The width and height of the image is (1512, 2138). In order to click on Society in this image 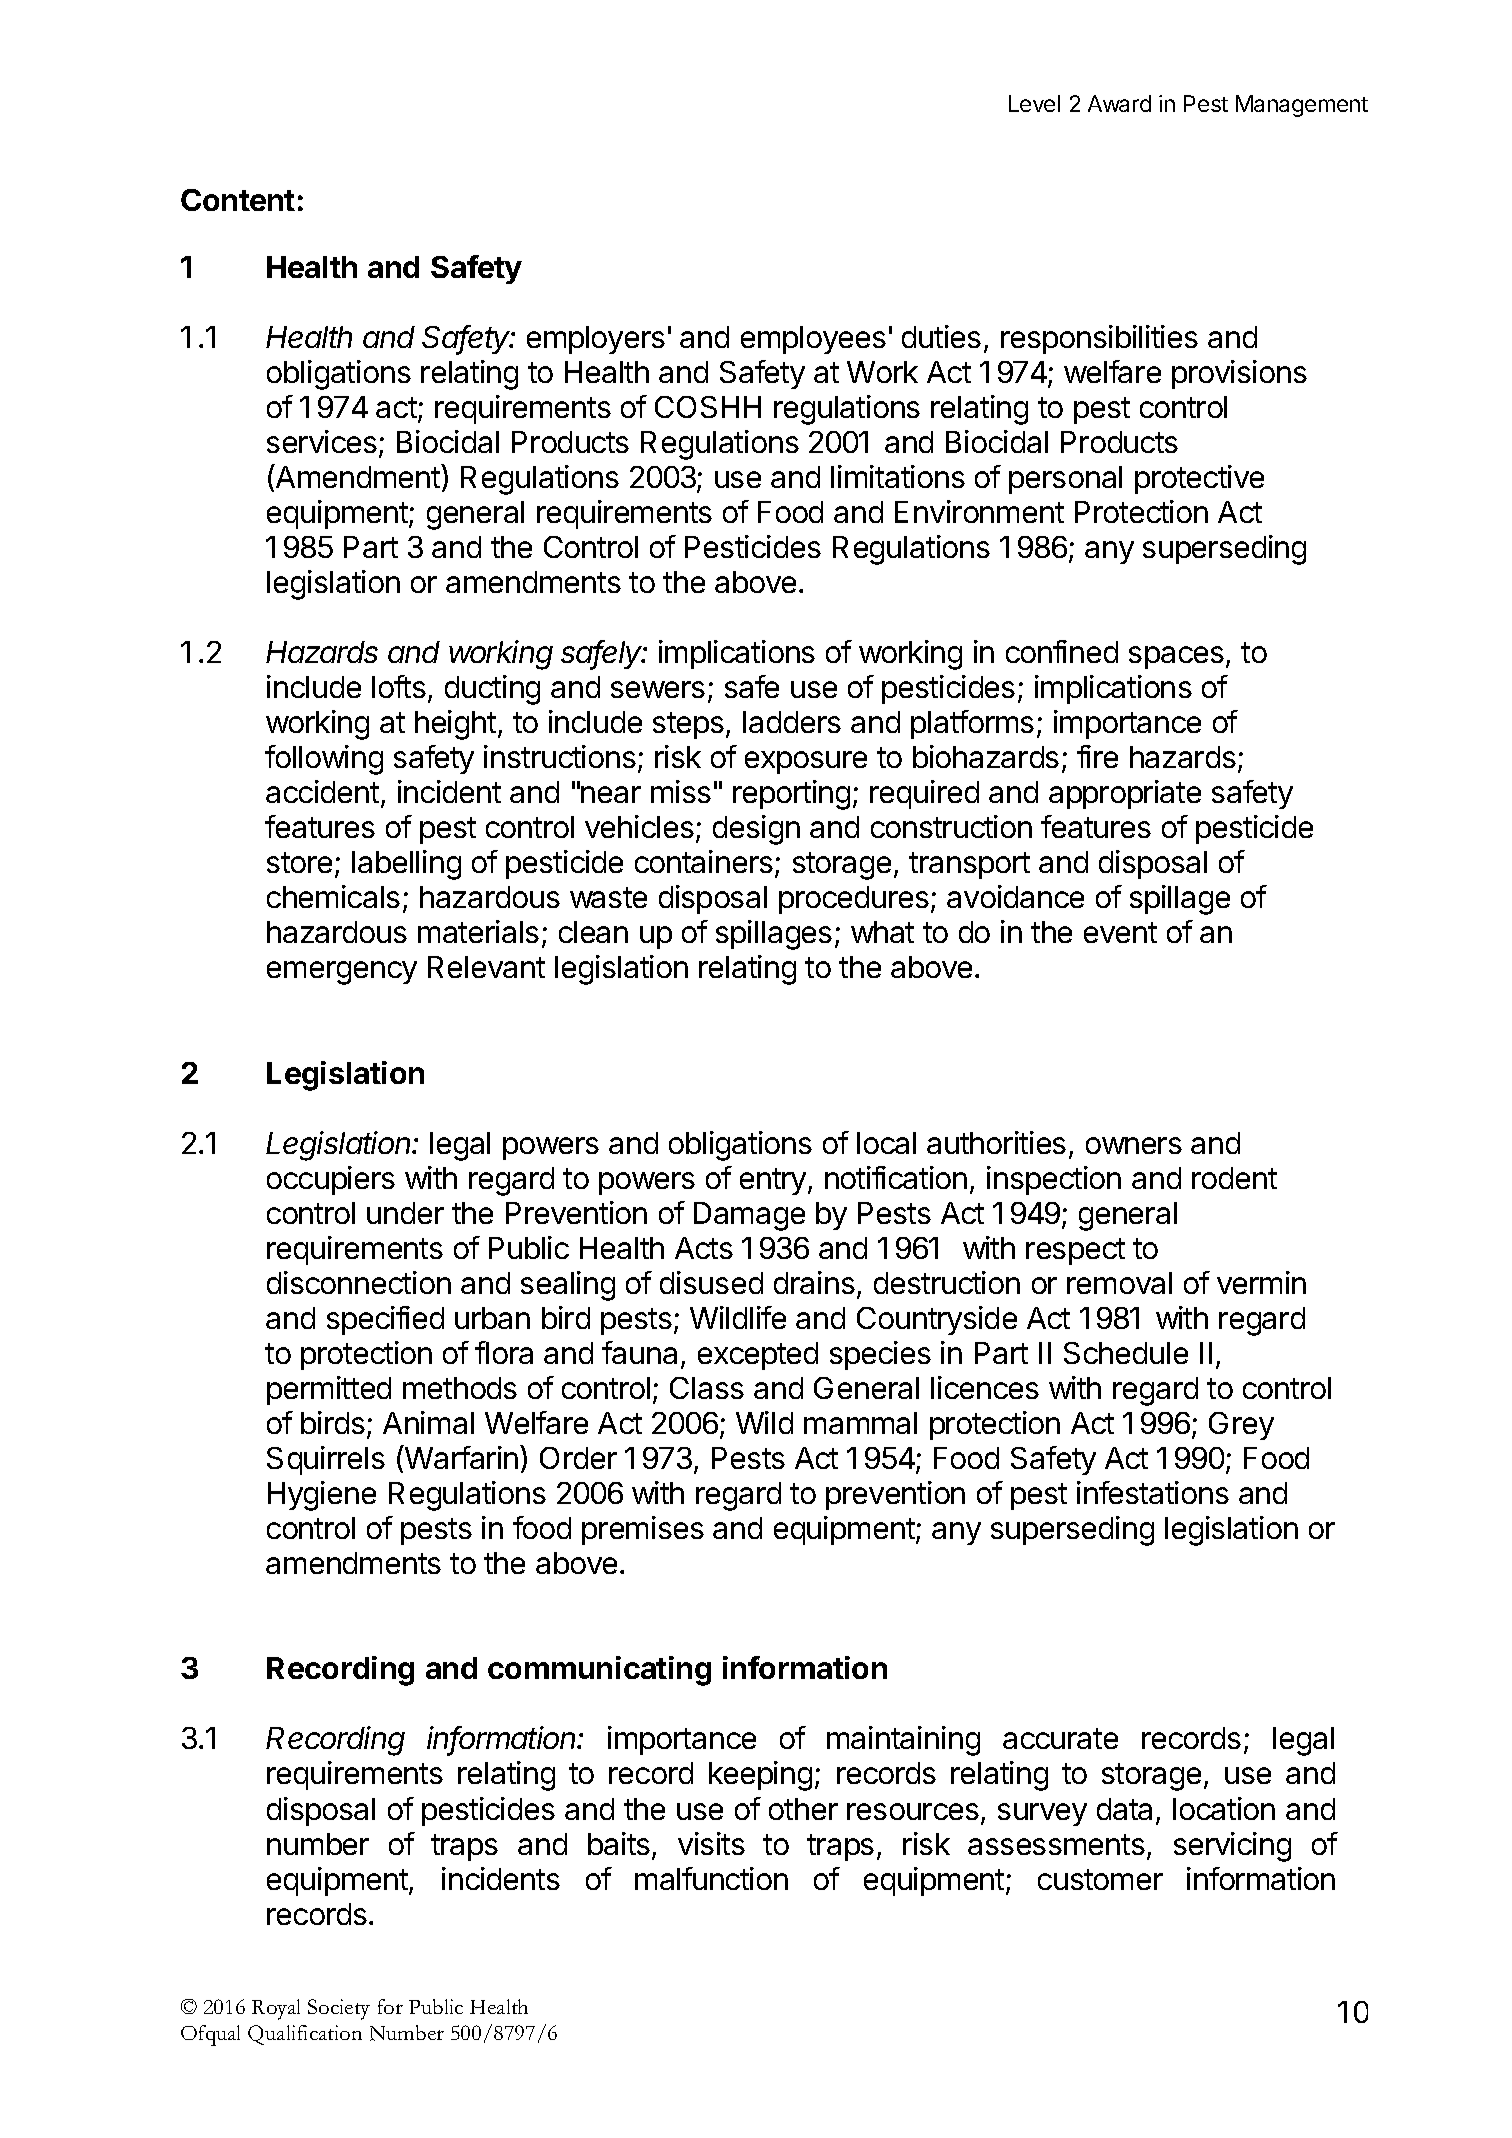, I will do `click(339, 2009)`.
